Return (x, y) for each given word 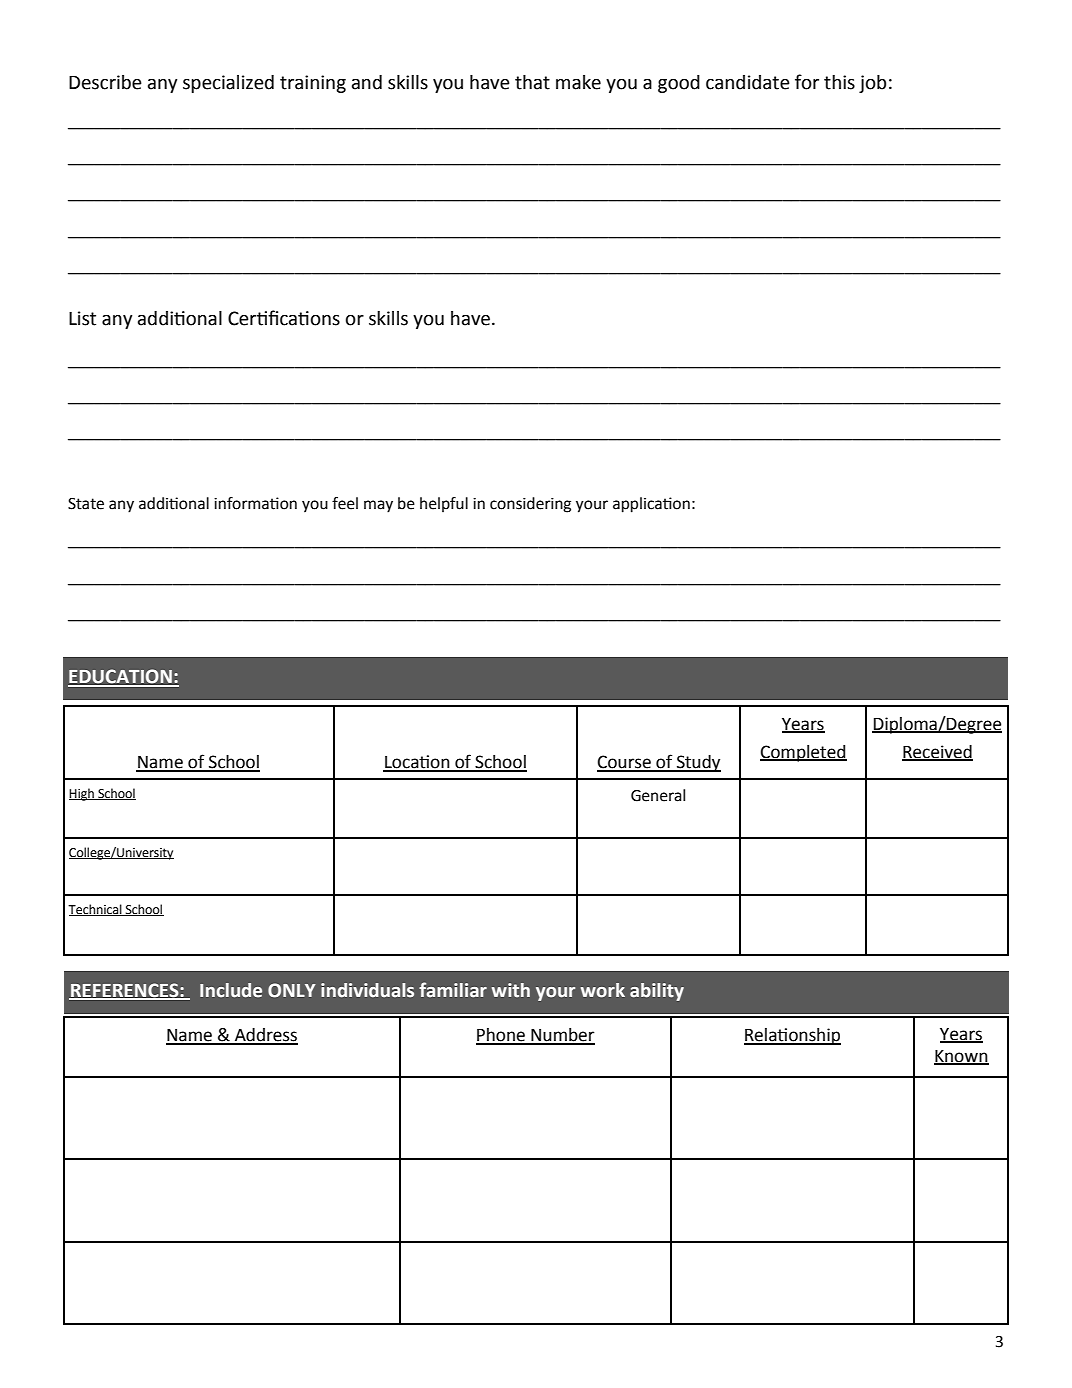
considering (530, 505)
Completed (803, 753)
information (255, 503)
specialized (228, 84)
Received (937, 752)
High (82, 794)
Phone (501, 1036)
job (872, 84)
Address (265, 1036)
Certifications (284, 318)
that (532, 82)
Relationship (792, 1036)
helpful (444, 504)
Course (625, 763)
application (651, 505)
